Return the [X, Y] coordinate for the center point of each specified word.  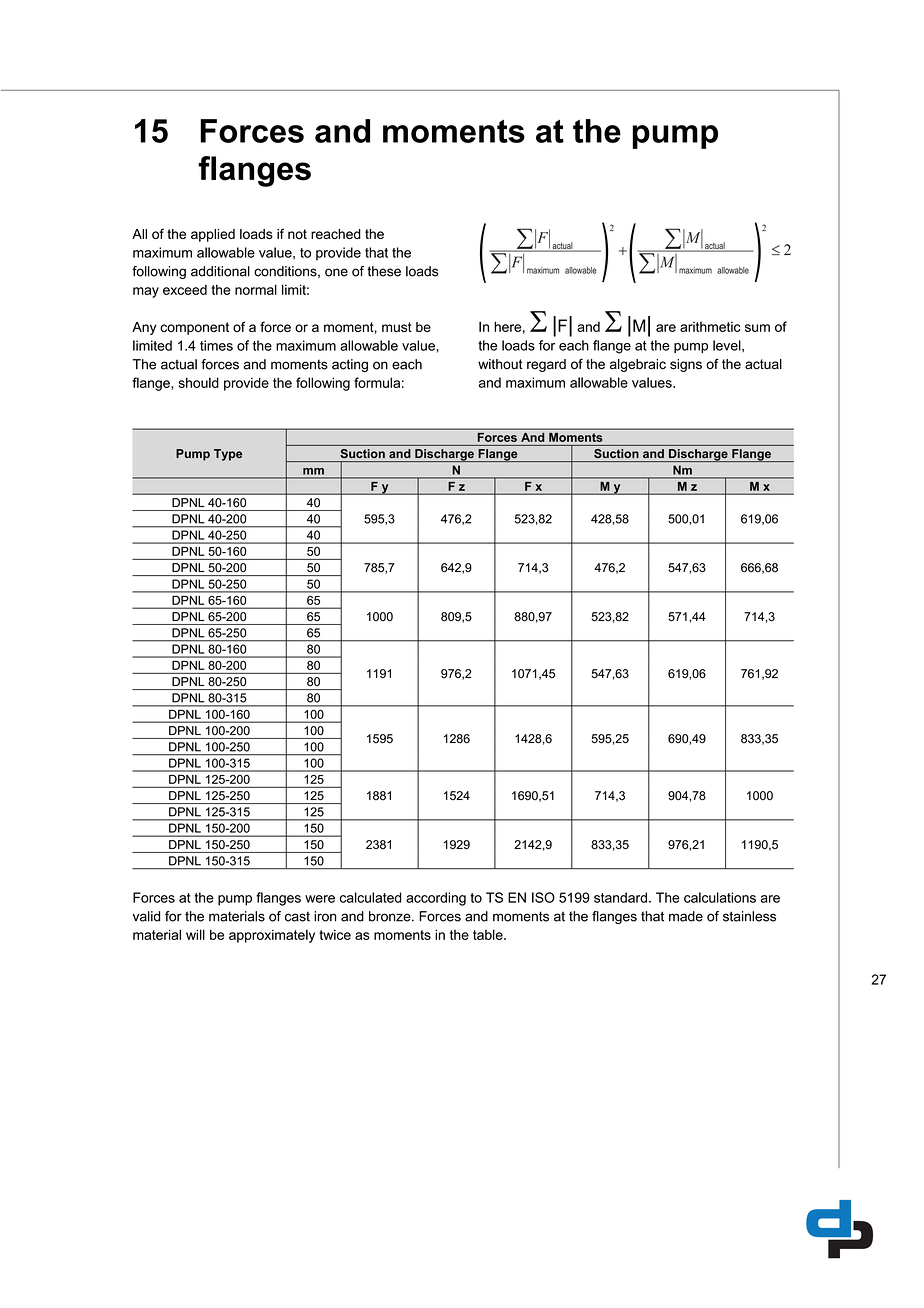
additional [220, 271]
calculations [720, 897]
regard [546, 365]
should [199, 382]
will [195, 934]
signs [686, 365]
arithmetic [710, 327]
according [436, 899]
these [384, 271]
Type [228, 455]
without [500, 364]
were [320, 899]
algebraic [638, 365]
